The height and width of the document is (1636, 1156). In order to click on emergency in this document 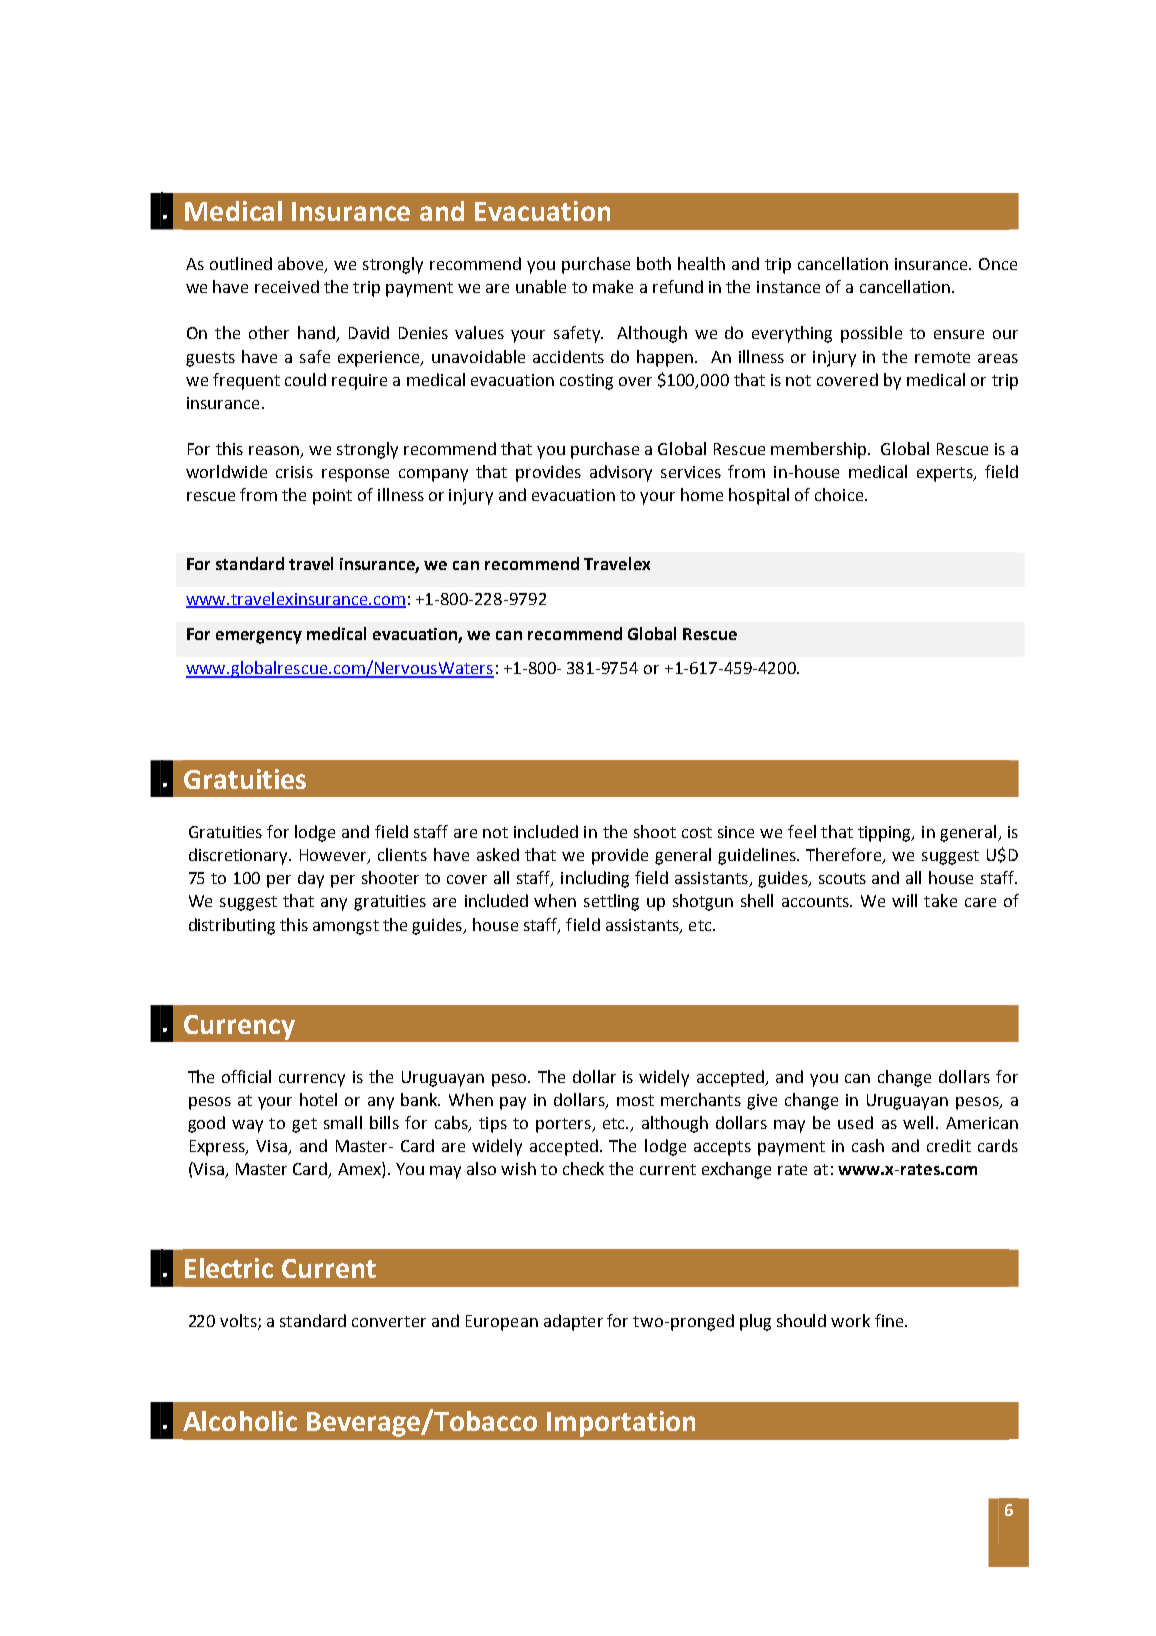, I will do `click(259, 637)`.
